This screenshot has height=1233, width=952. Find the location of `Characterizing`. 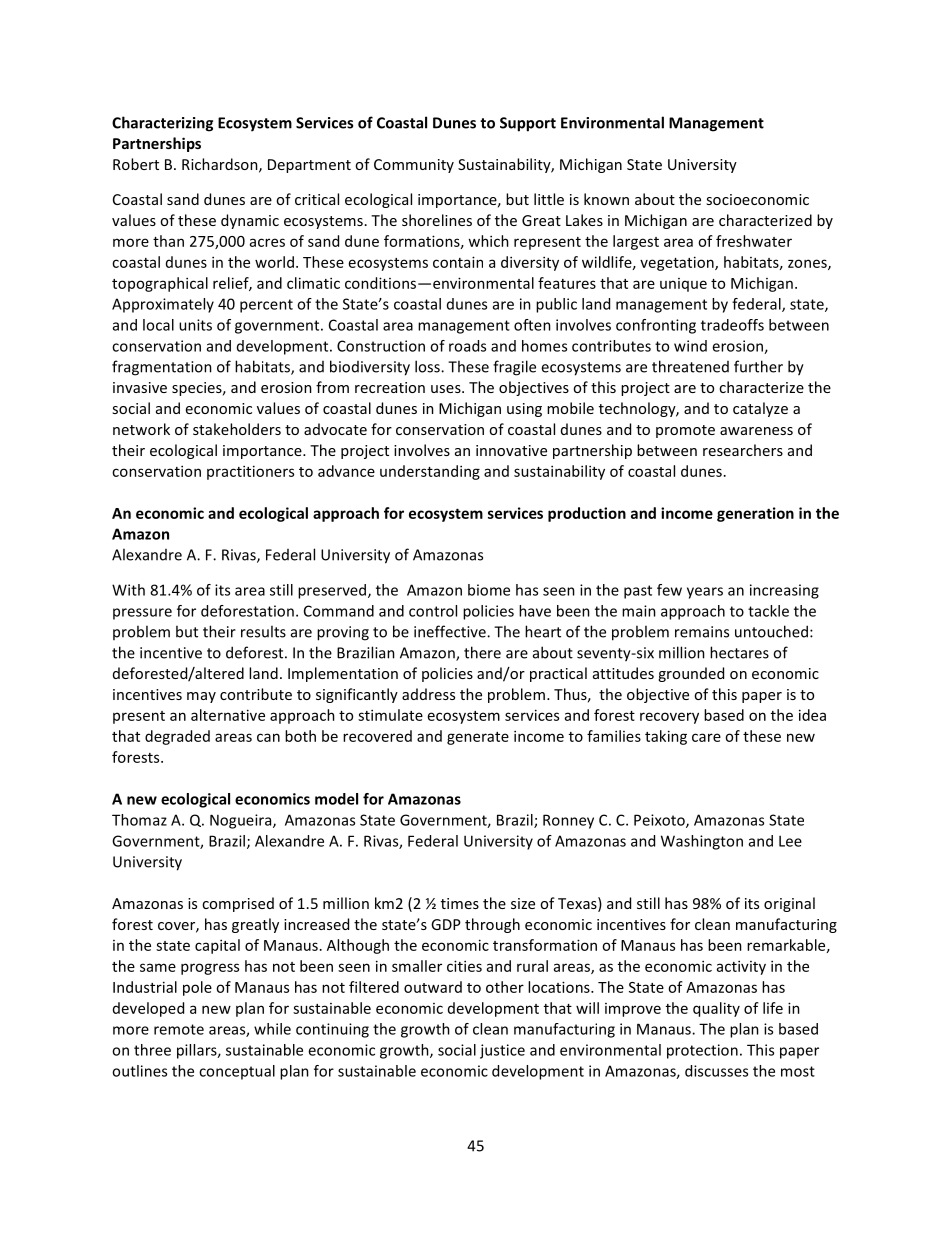

Characterizing is located at coordinates (162, 124).
